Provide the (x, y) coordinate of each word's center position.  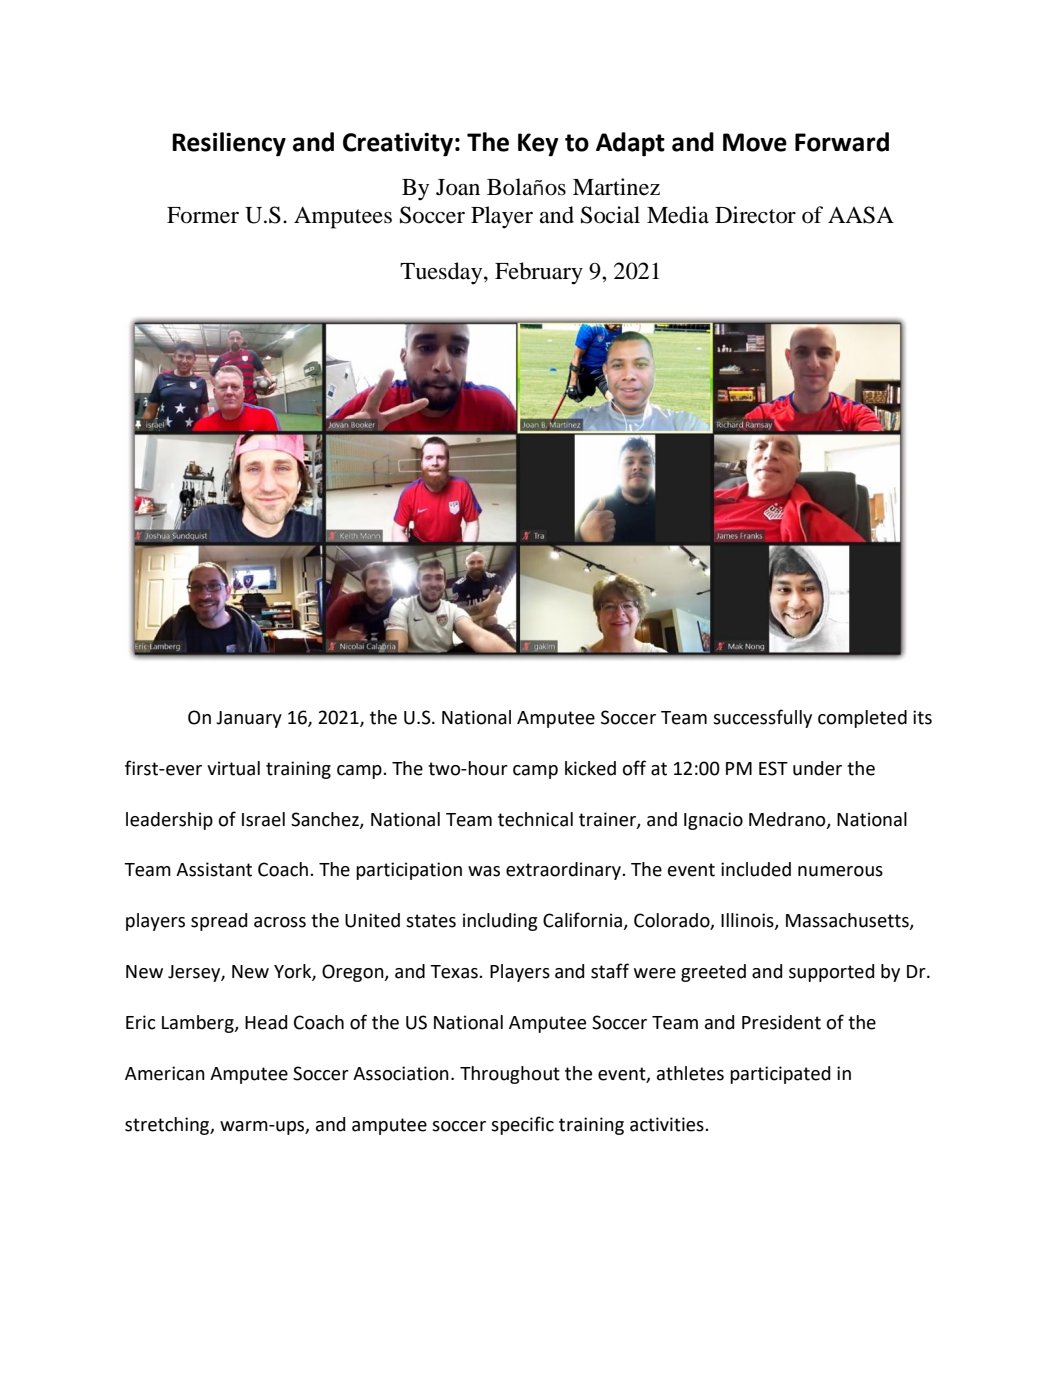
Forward (842, 142)
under (817, 768)
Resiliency (229, 144)
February (539, 273)
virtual (233, 768)
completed (862, 719)
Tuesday (442, 273)
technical (535, 819)
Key (538, 145)
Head (266, 1022)
